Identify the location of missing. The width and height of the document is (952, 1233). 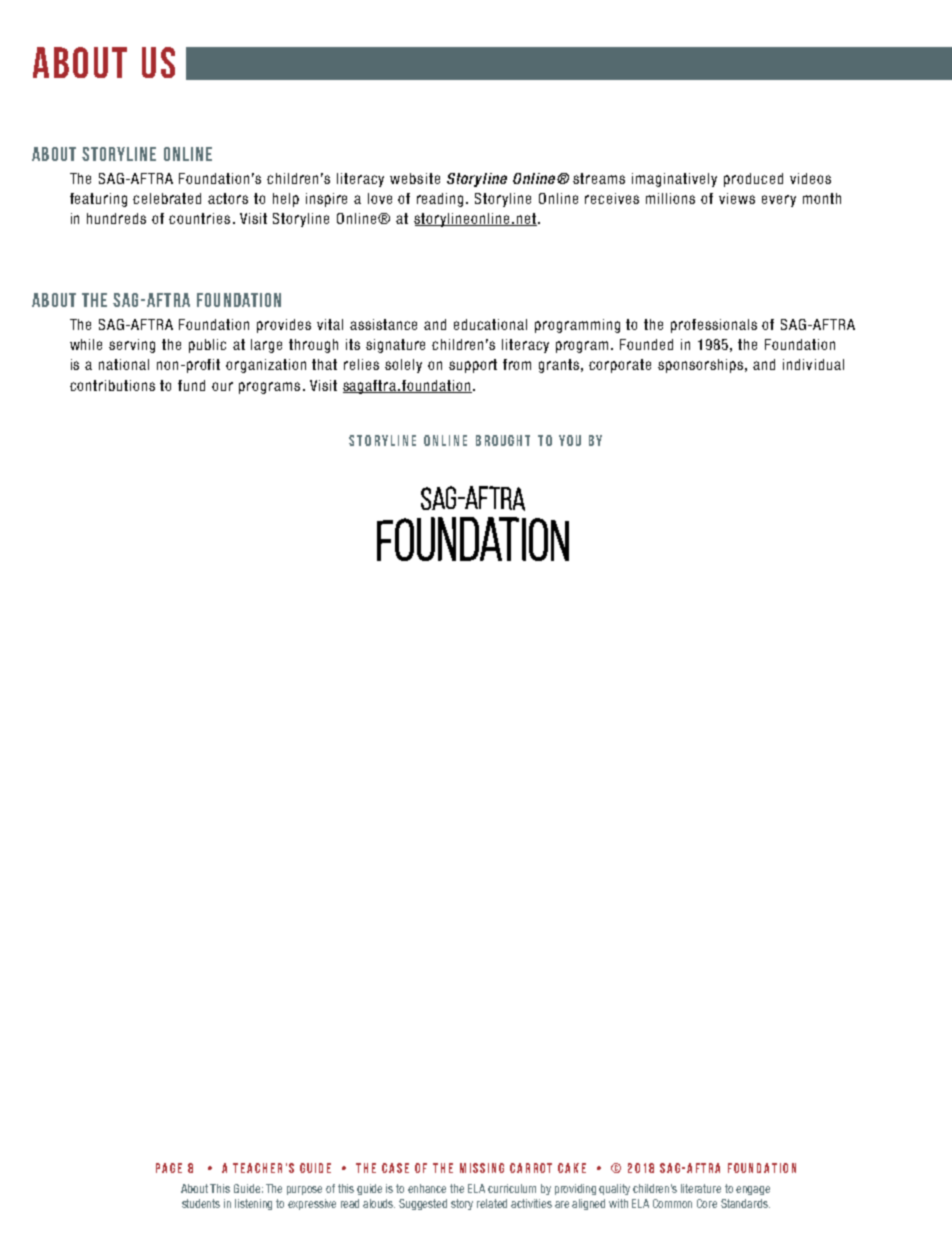
(482, 1168).
